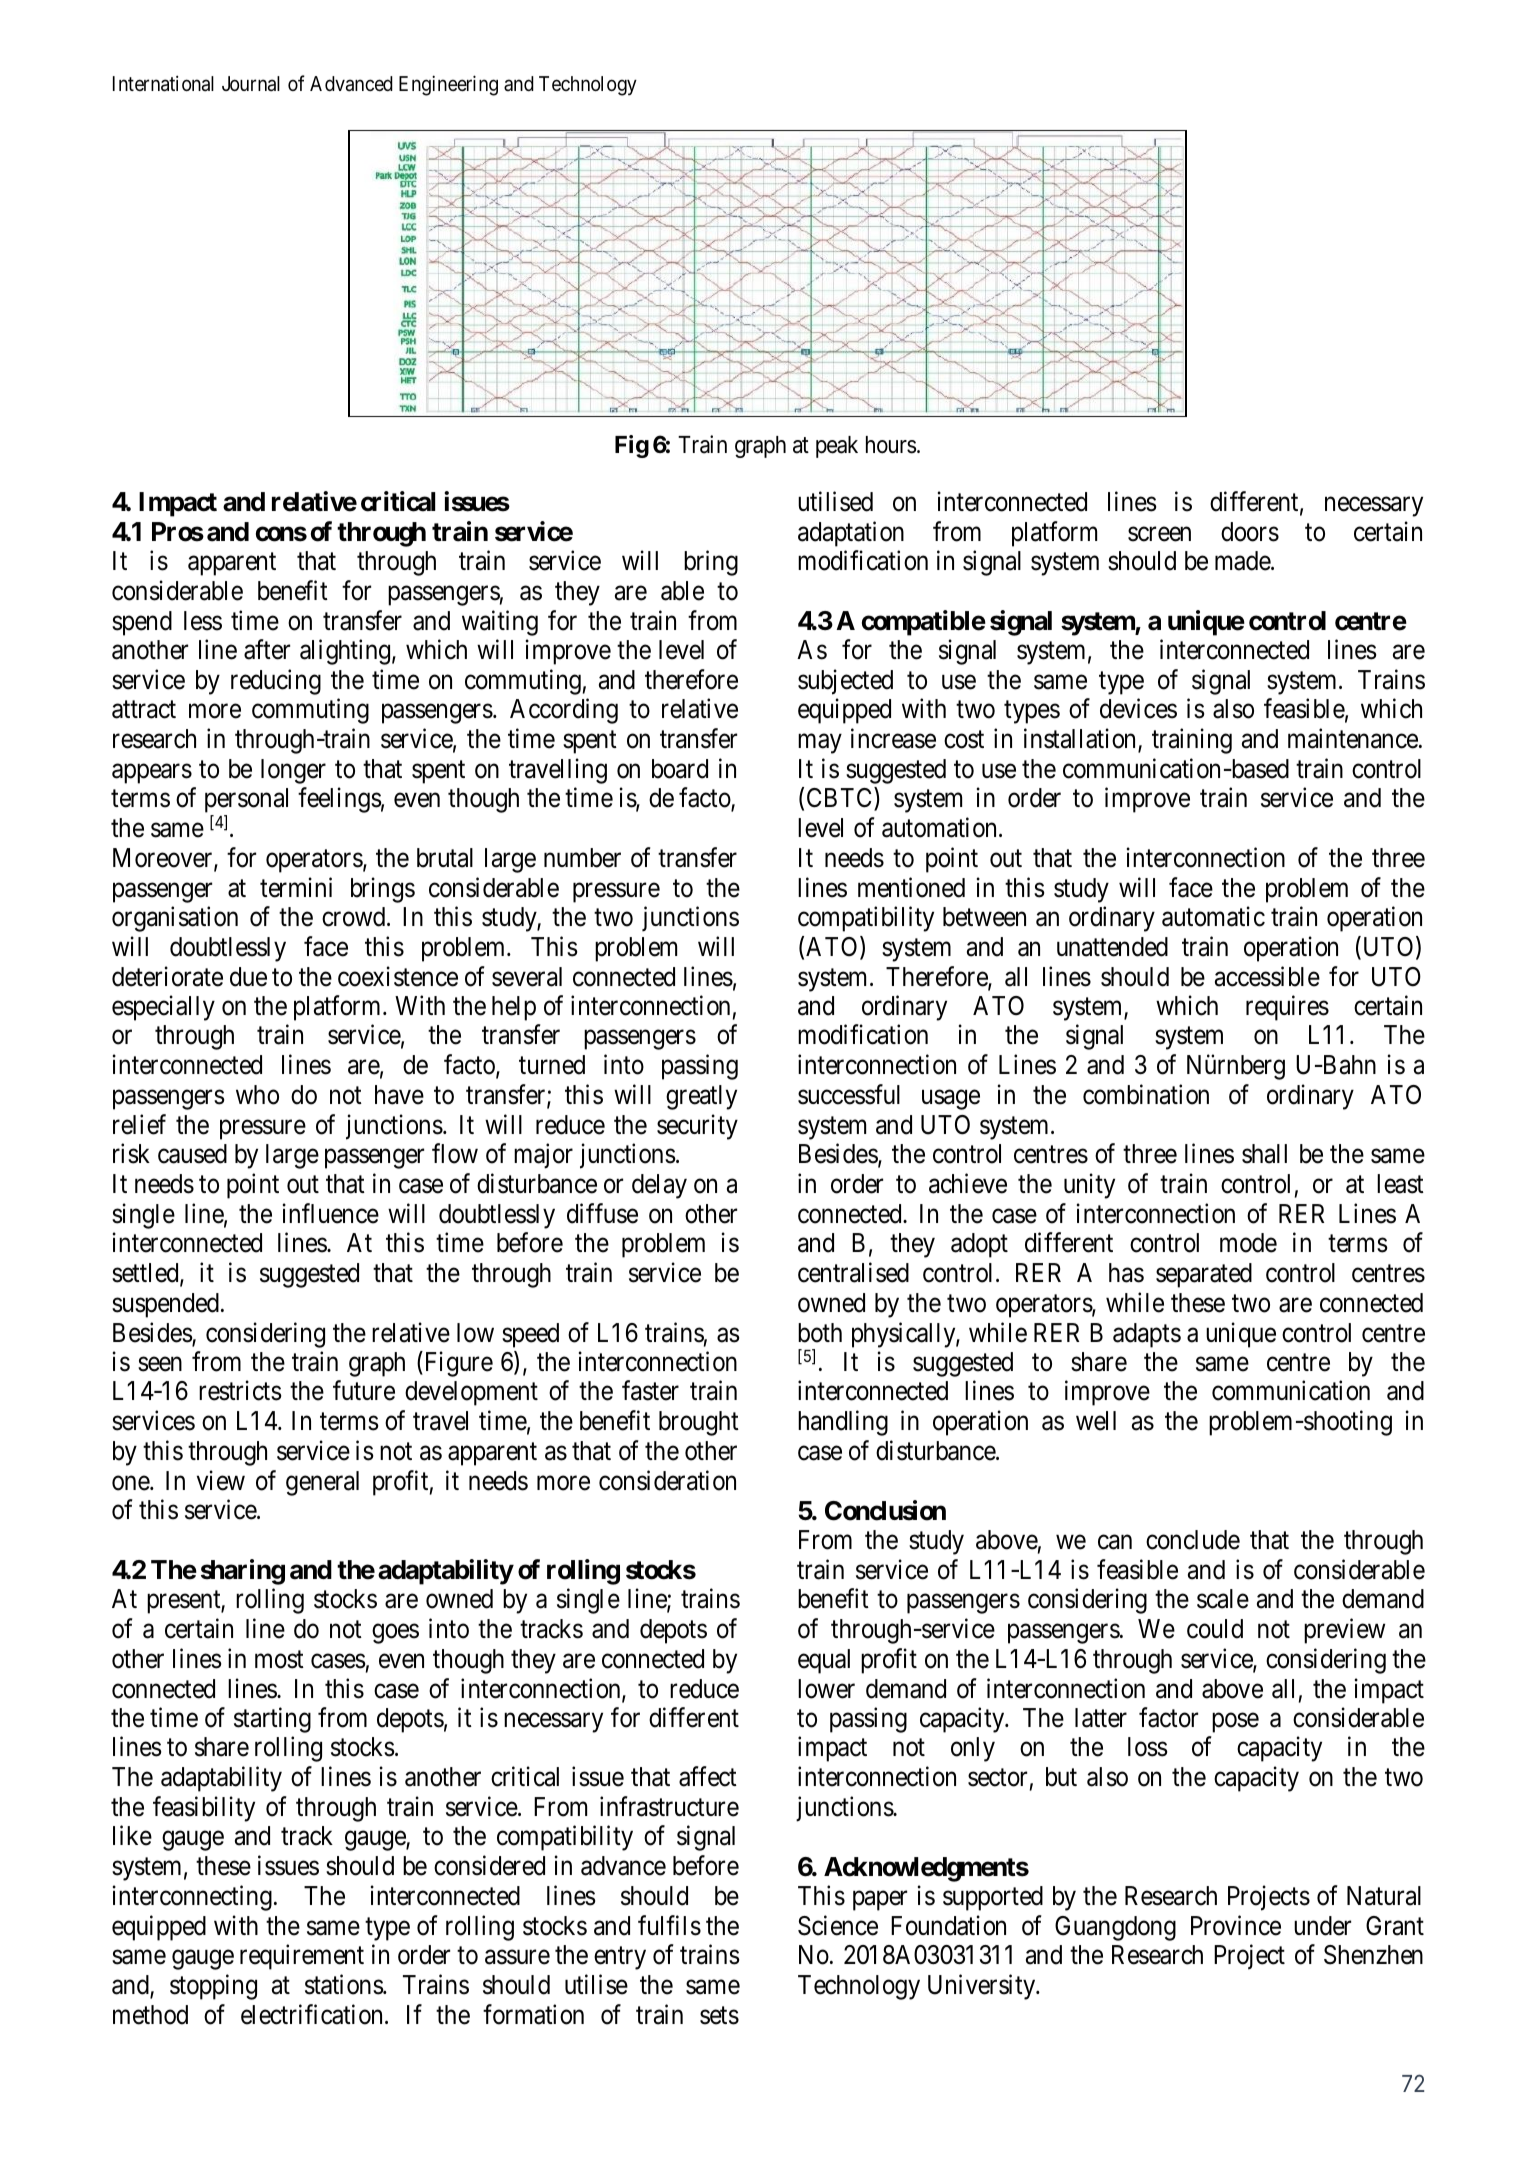  Describe the element at coordinates (820, 1333) in the screenshot. I see `both` at that location.
